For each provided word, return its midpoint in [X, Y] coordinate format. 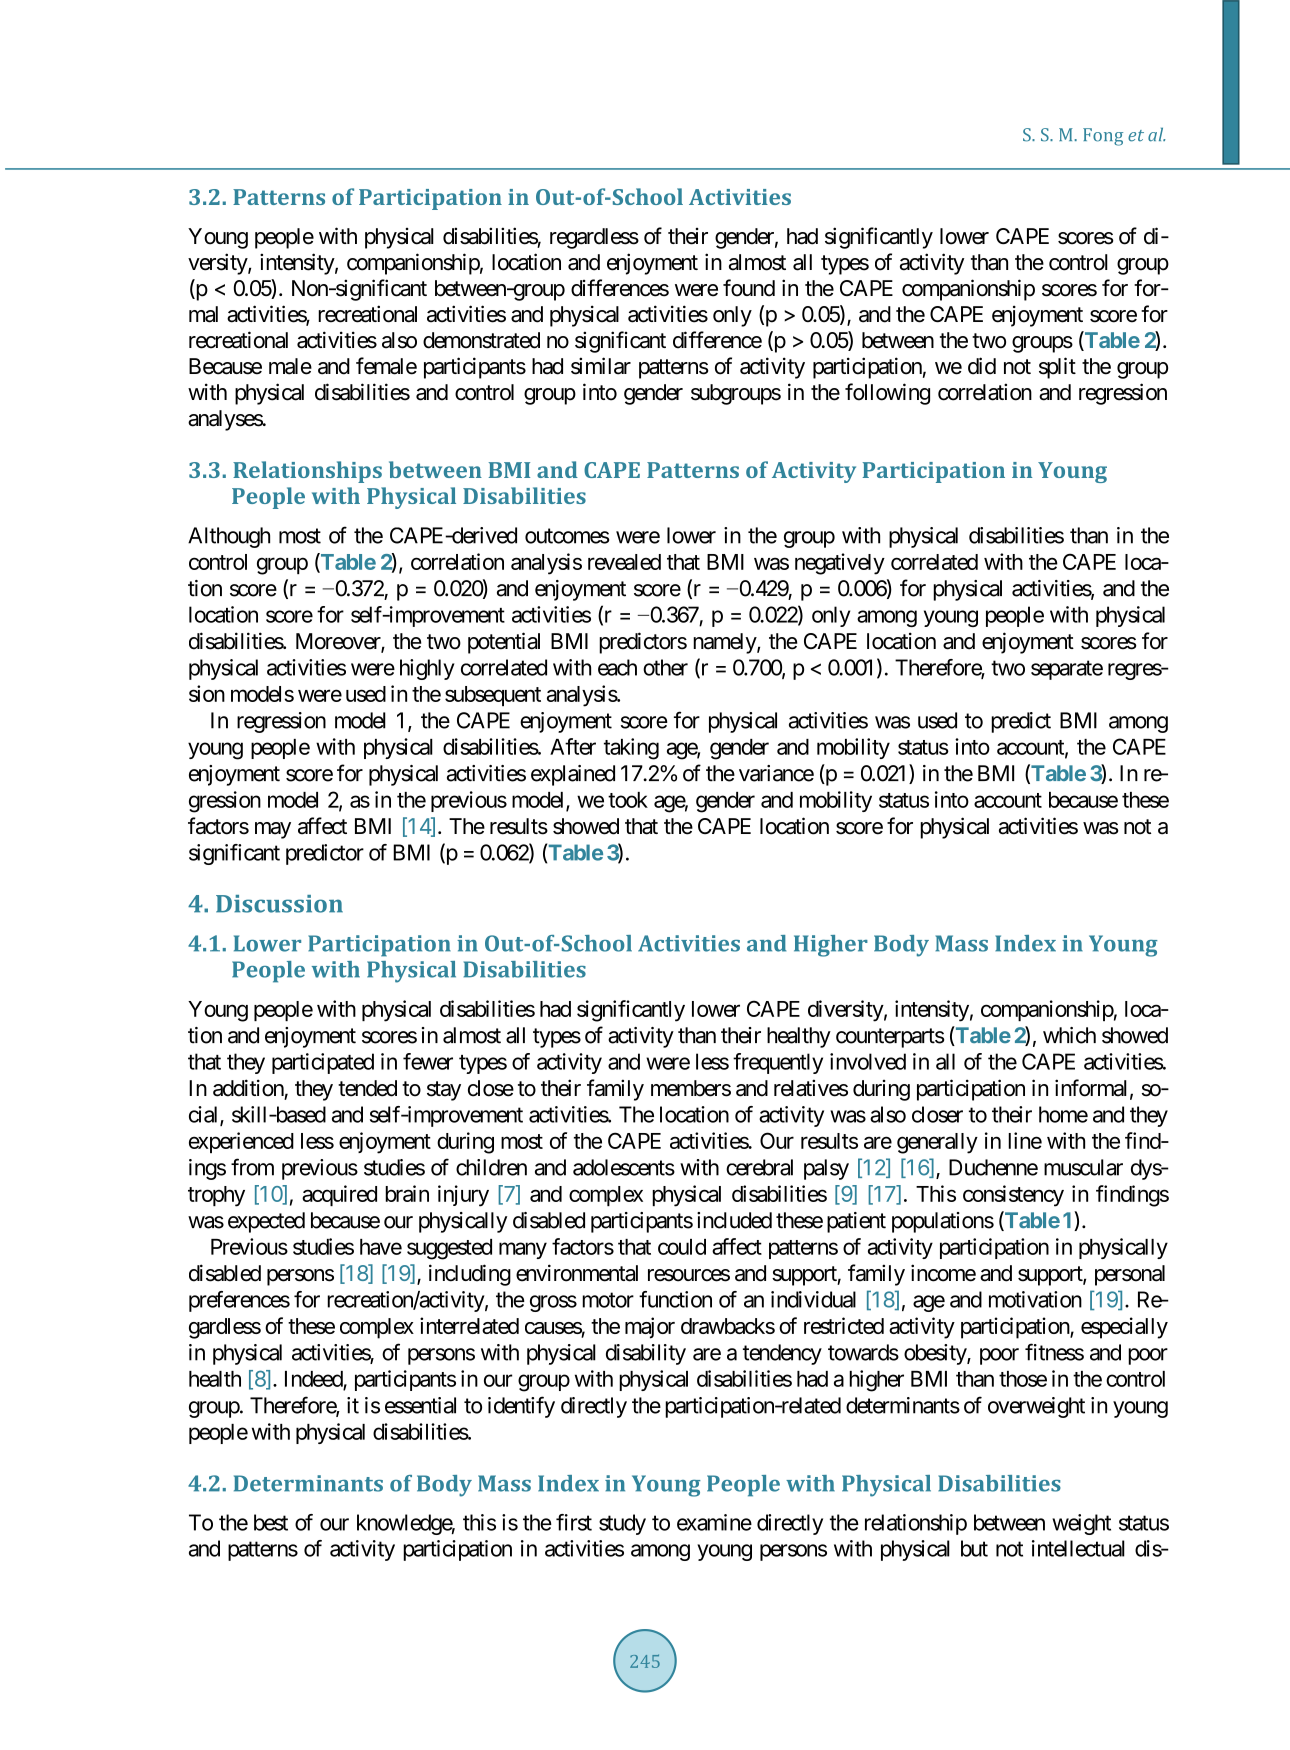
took [628, 800]
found [749, 288]
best [271, 1522]
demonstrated [481, 340]
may [273, 830]
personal [1130, 1275]
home [1063, 1114]
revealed [624, 562]
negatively [840, 564]
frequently [778, 1063]
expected [266, 1222]
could [682, 1247]
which [1069, 1035]
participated [323, 1063]
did [982, 366]
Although [229, 537]
